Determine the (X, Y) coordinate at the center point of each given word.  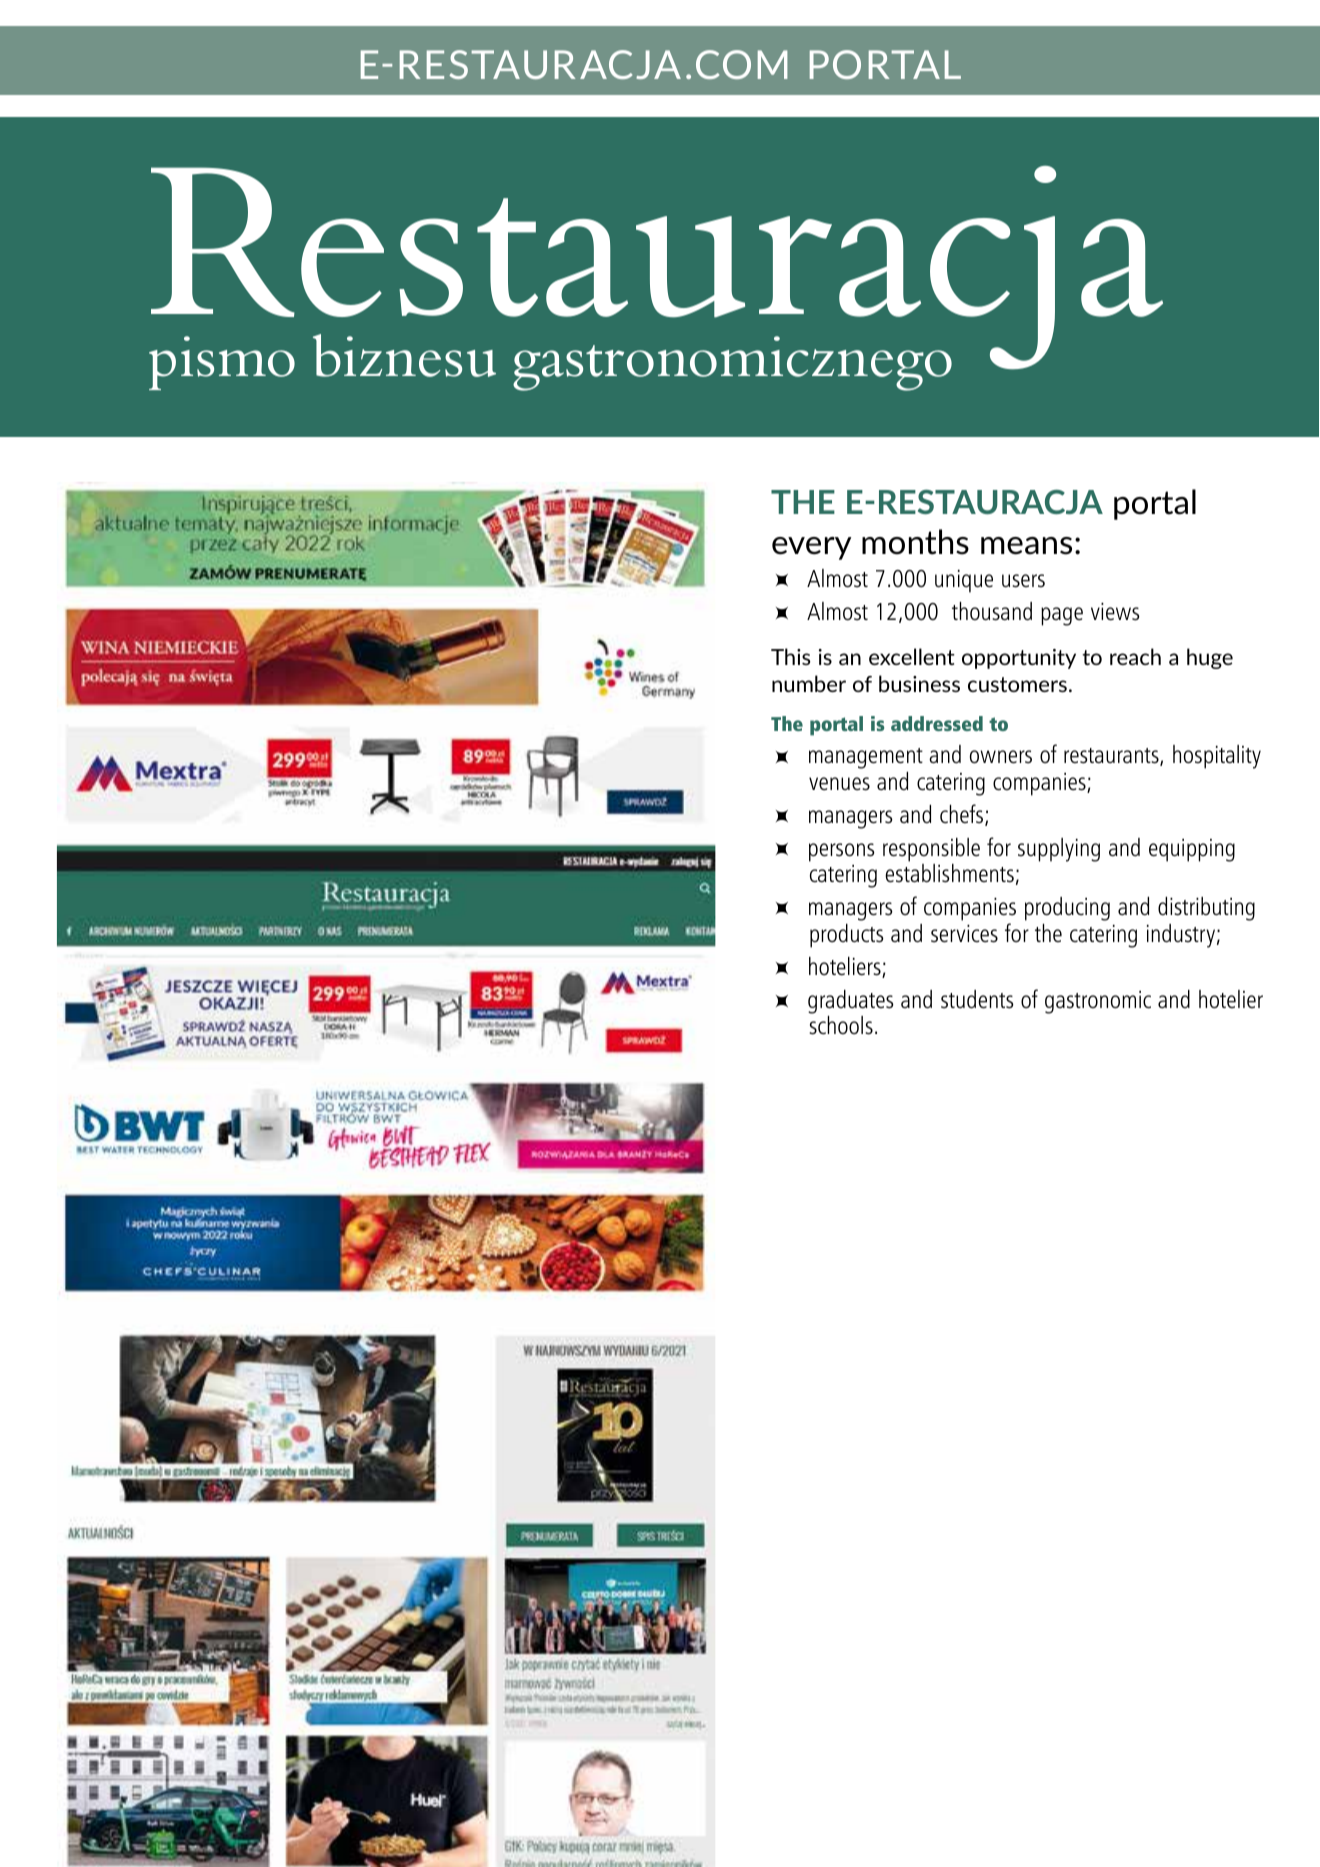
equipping (1192, 850)
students (977, 999)
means (1026, 546)
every (811, 548)
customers (1017, 684)
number (809, 683)
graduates (851, 1002)
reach (1135, 656)
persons (842, 852)
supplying (1059, 850)
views (1115, 612)
